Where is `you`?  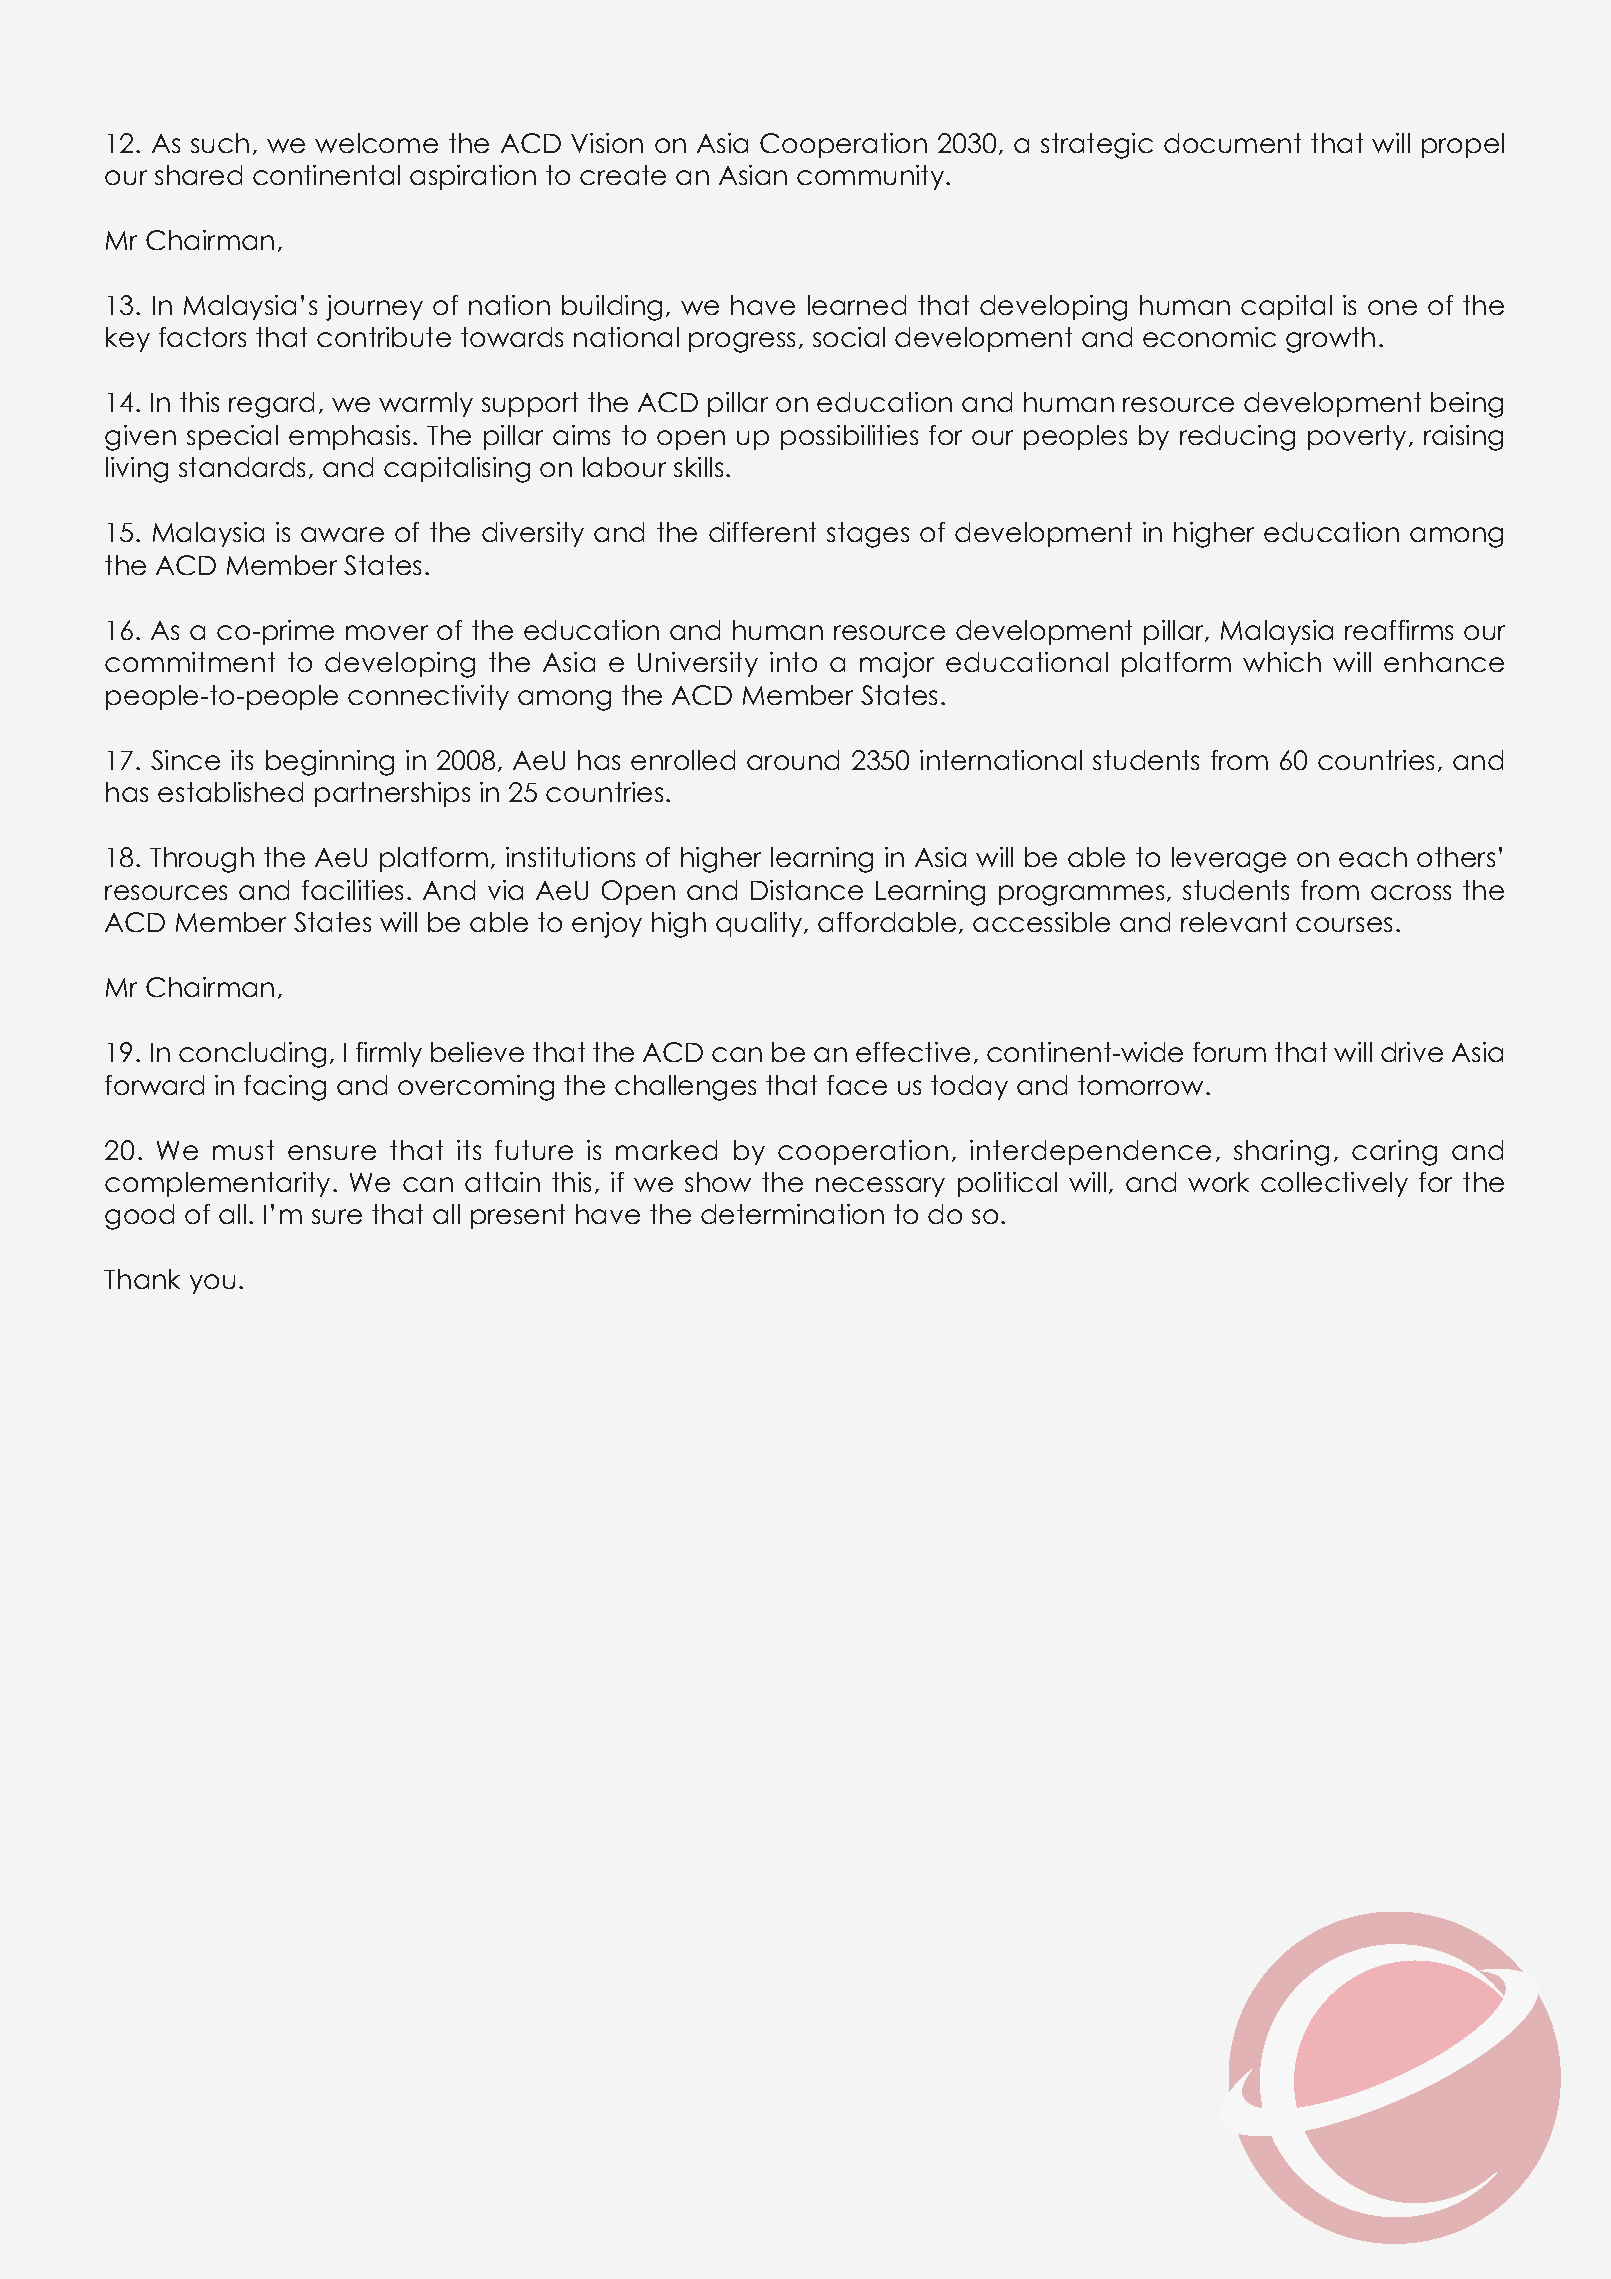
you is located at coordinates (212, 1284).
